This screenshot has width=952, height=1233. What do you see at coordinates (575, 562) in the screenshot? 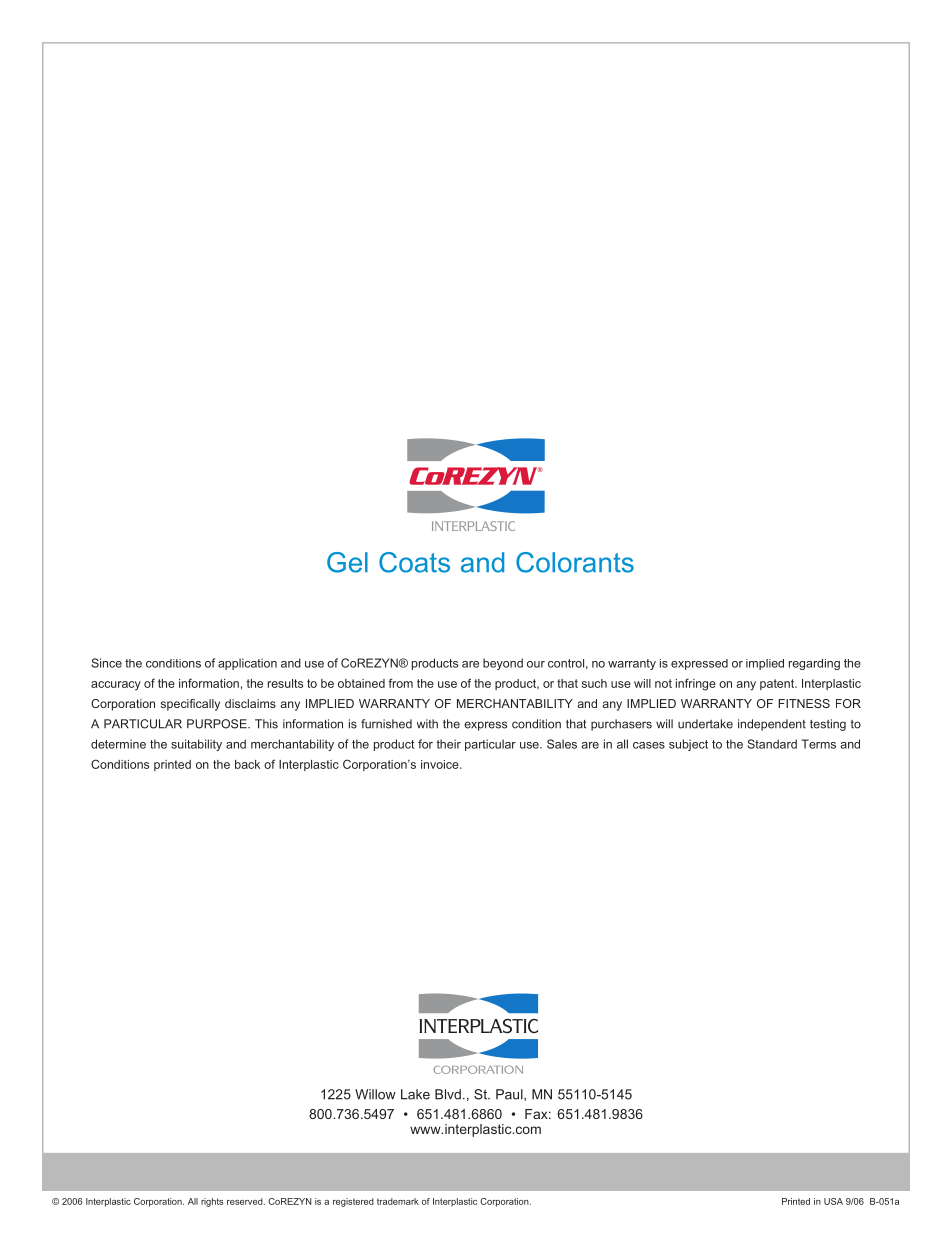
I see `Colorants` at bounding box center [575, 562].
